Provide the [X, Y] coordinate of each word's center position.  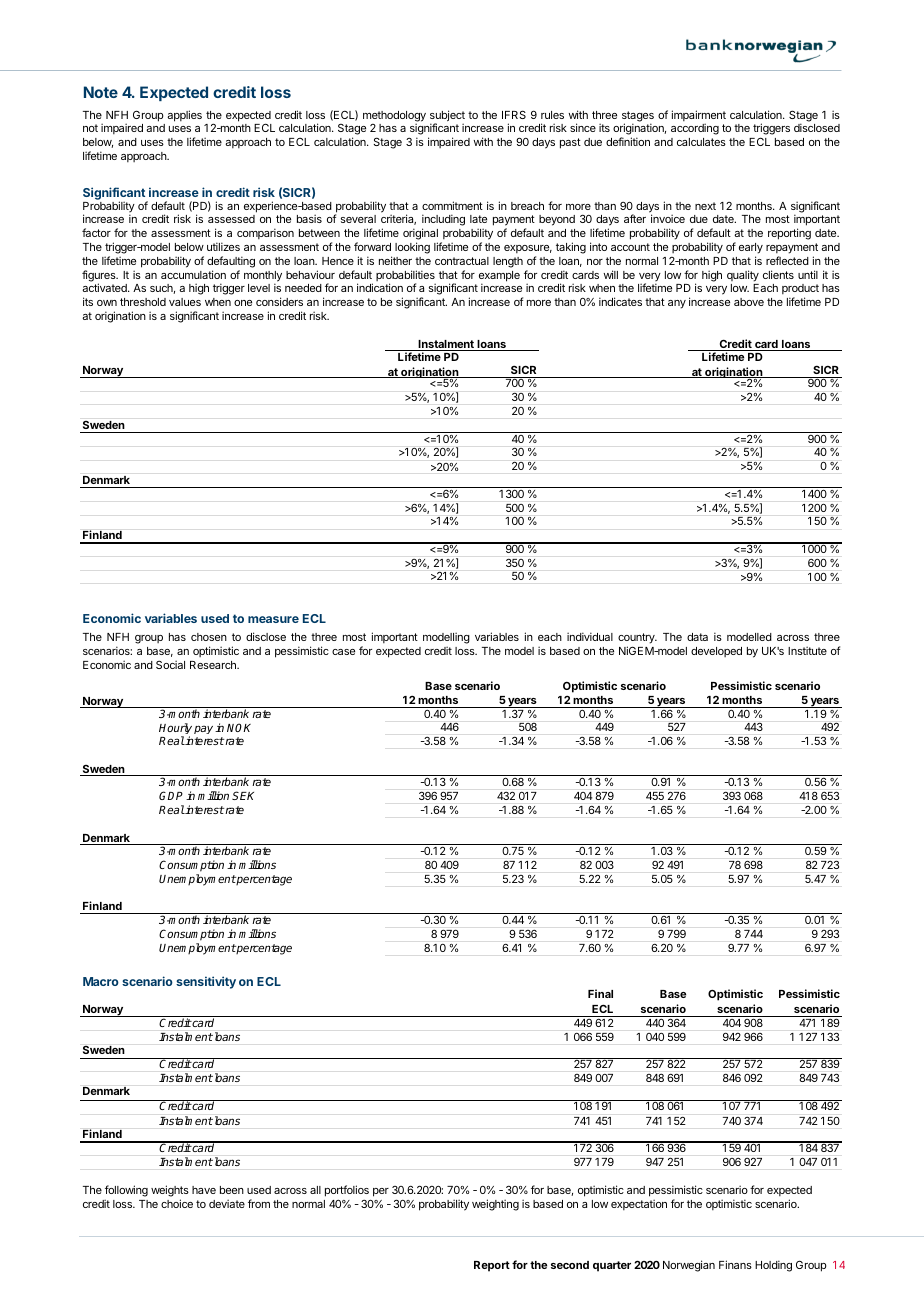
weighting [495, 1205]
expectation [639, 1204]
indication [380, 287]
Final [600, 993]
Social [170, 664]
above [749, 302]
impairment [699, 117]
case [343, 652]
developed [716, 652]
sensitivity [206, 982]
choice [177, 1203]
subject [447, 117]
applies [184, 116]
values [185, 302]
